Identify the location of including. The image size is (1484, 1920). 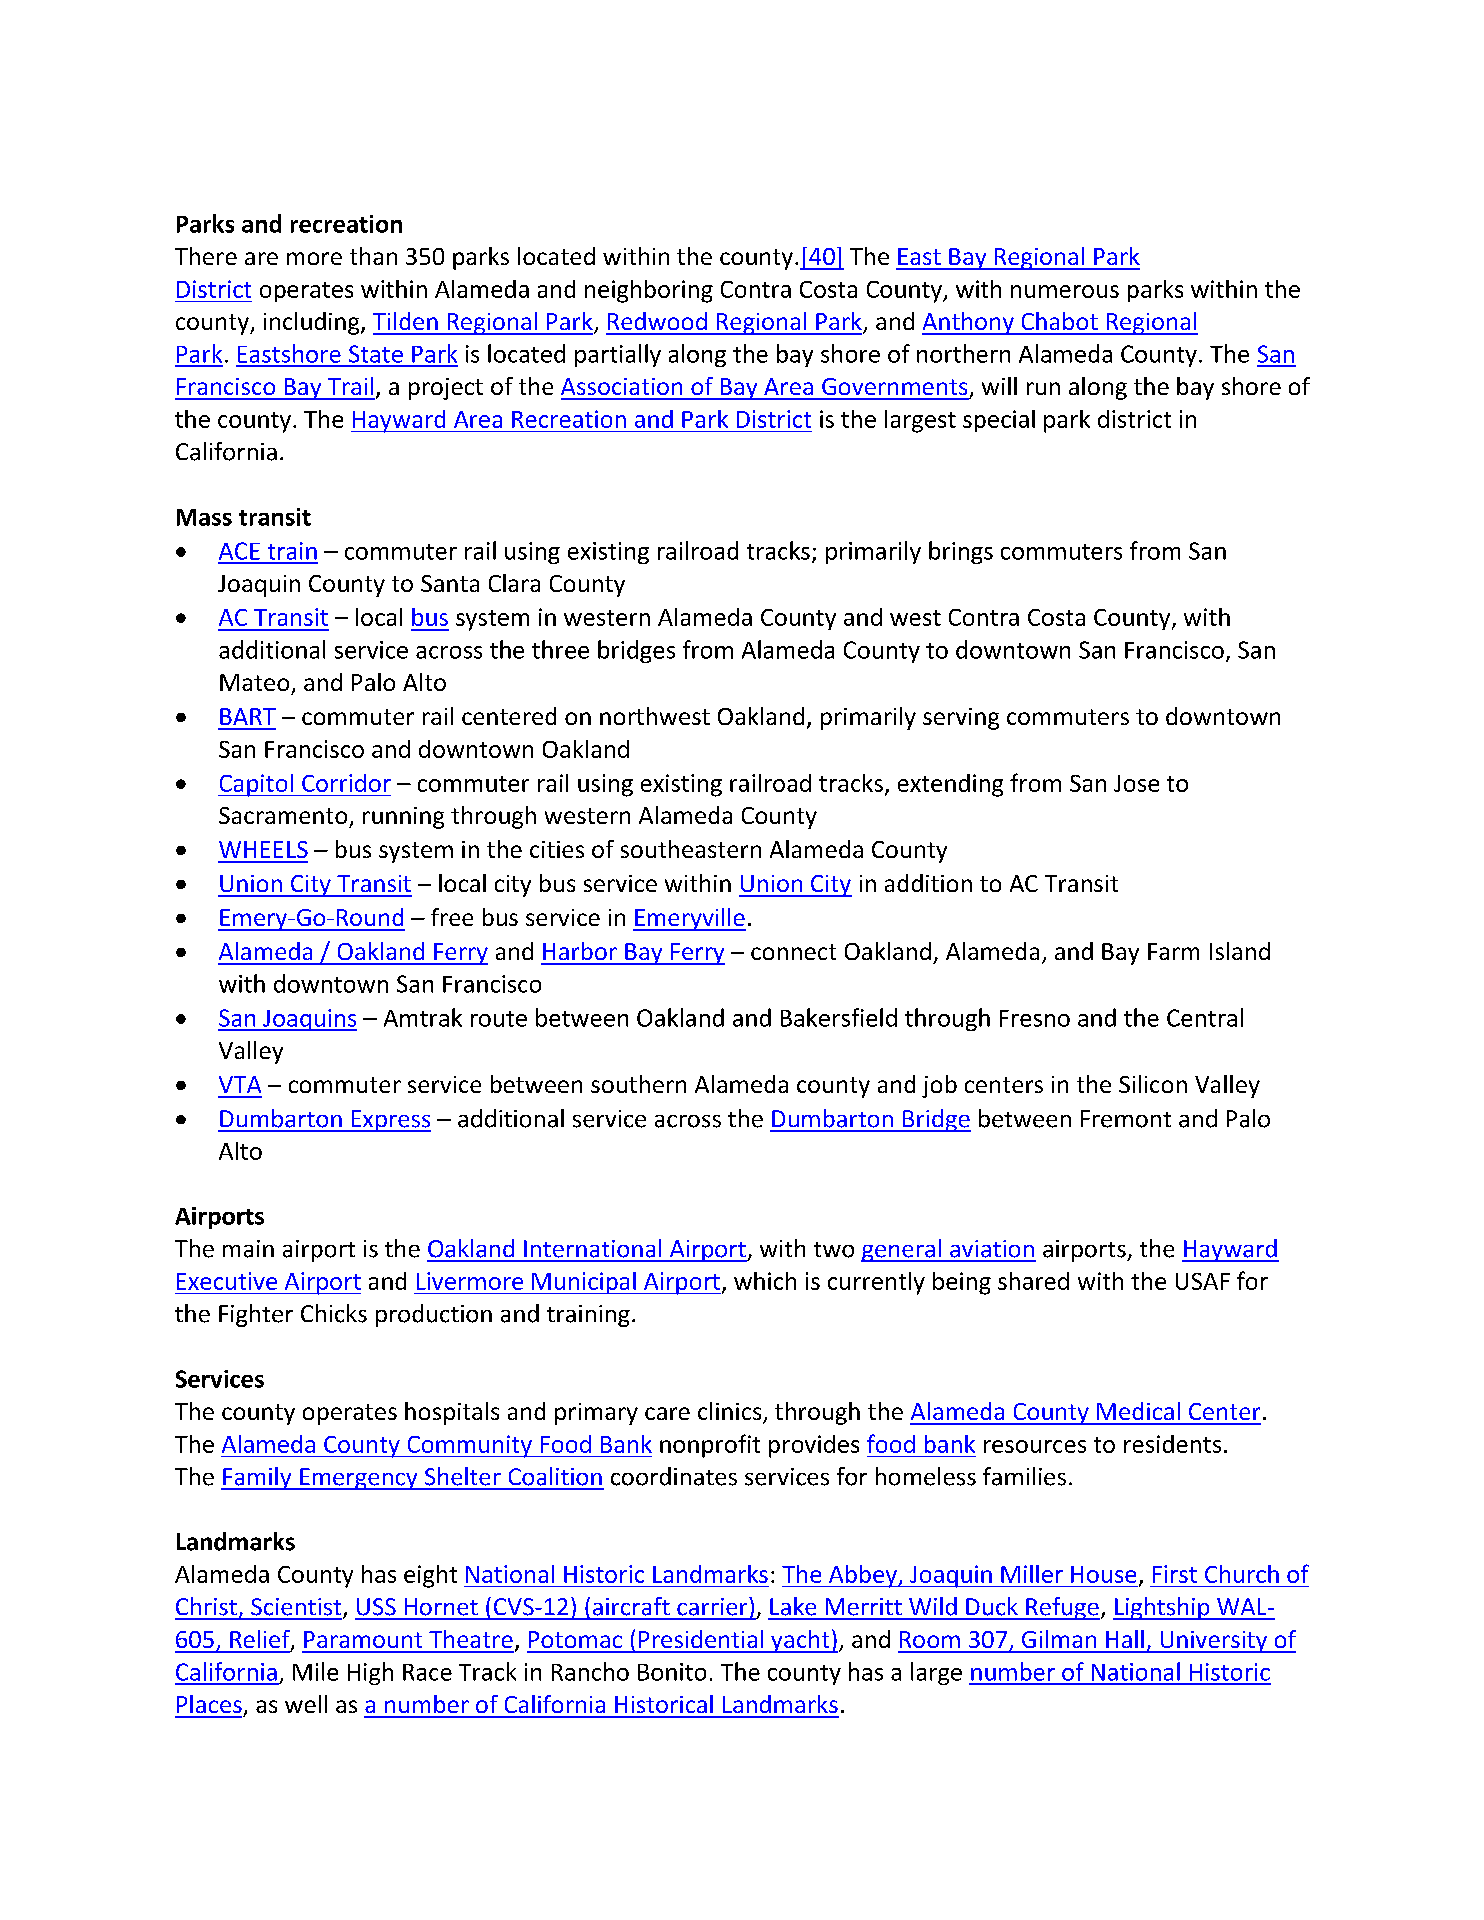
(313, 323).
